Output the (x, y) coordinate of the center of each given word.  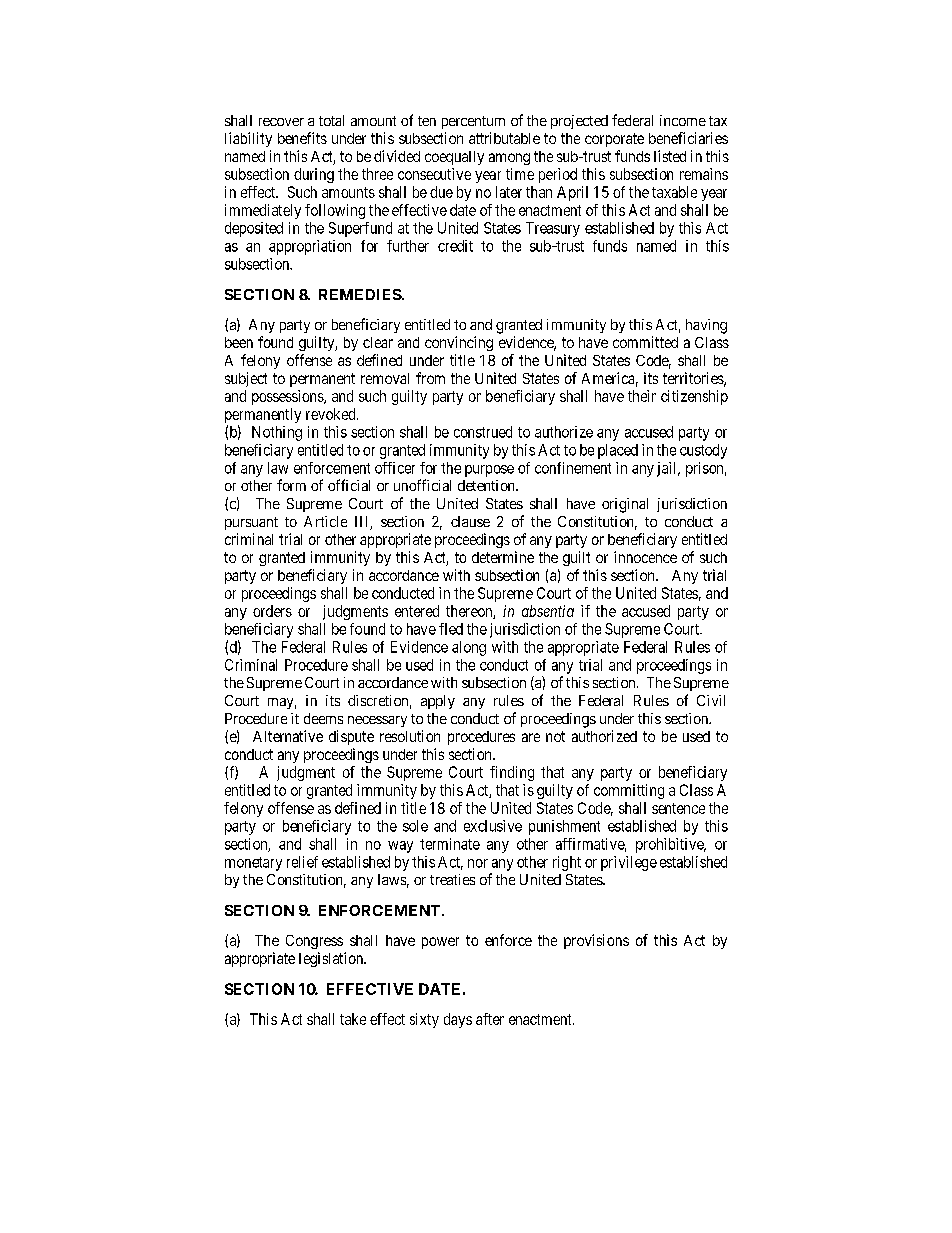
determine (503, 557)
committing (629, 791)
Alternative (288, 736)
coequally (454, 158)
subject (246, 379)
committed (645, 342)
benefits (302, 138)
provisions (596, 941)
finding (512, 773)
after (490, 1019)
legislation (332, 959)
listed (670, 156)
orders (272, 611)
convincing (459, 343)
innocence (645, 557)
